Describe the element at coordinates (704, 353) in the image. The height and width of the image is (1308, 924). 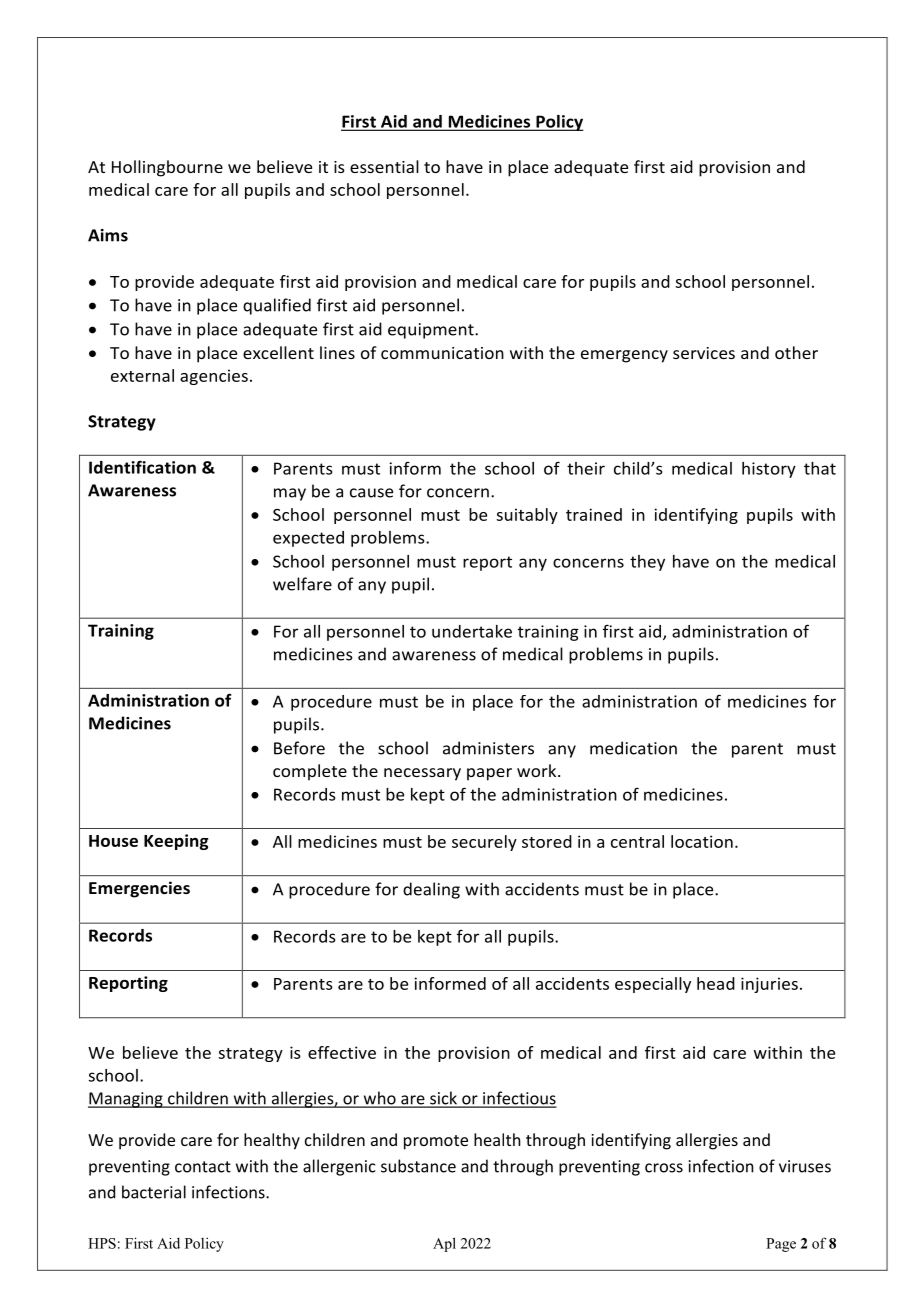
I see `services` at that location.
